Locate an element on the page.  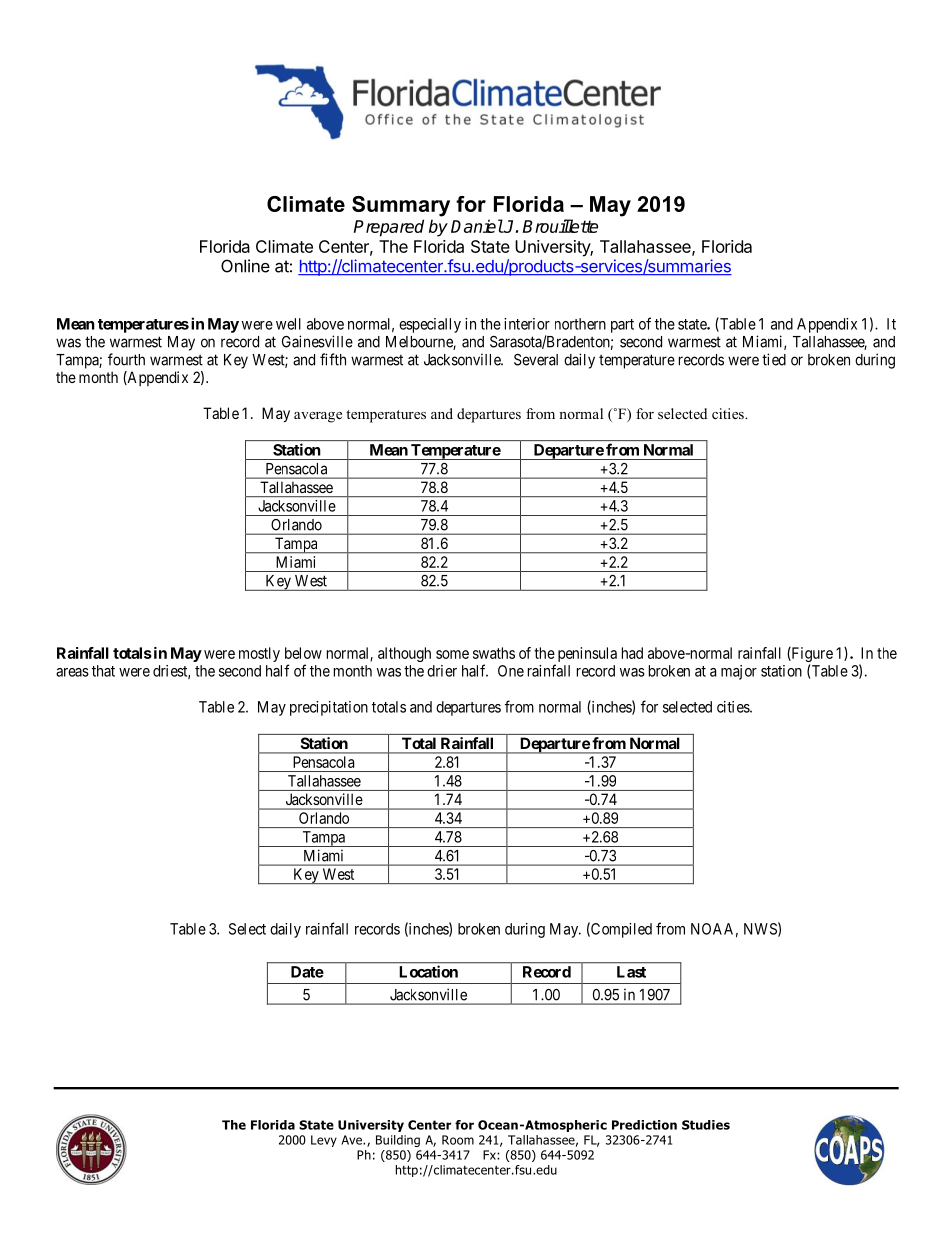
average is located at coordinates (318, 417).
